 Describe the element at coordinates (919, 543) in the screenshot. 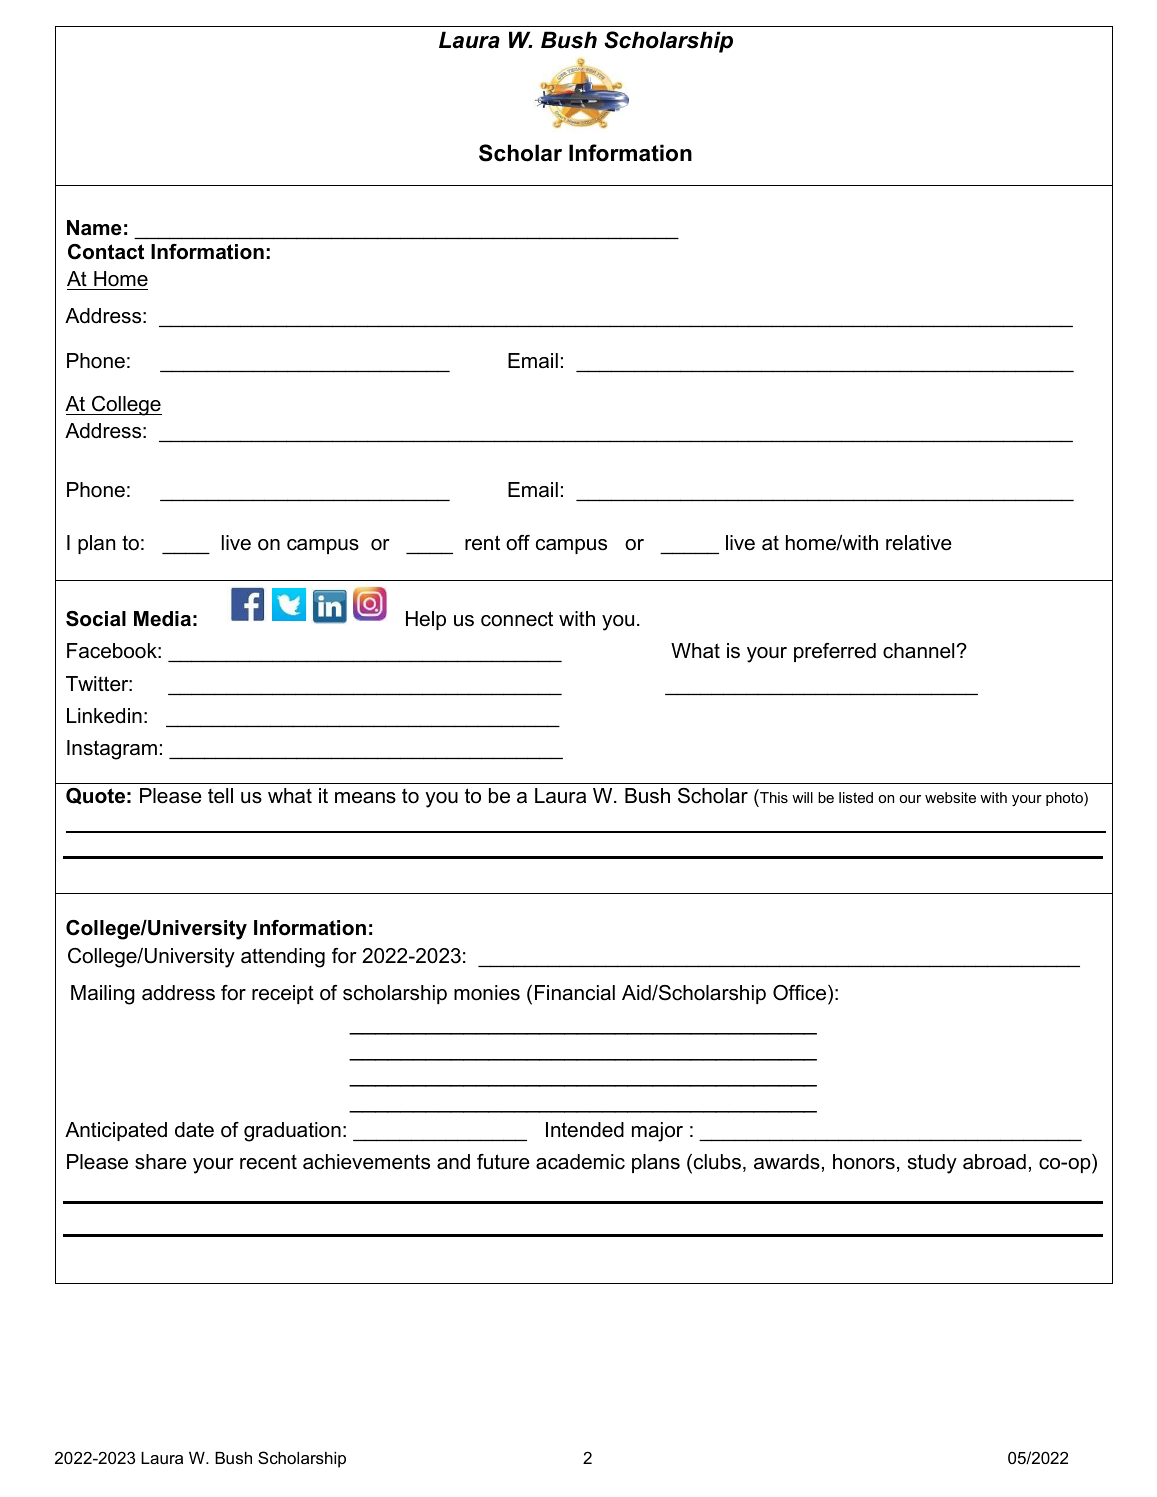

I see `relative` at that location.
